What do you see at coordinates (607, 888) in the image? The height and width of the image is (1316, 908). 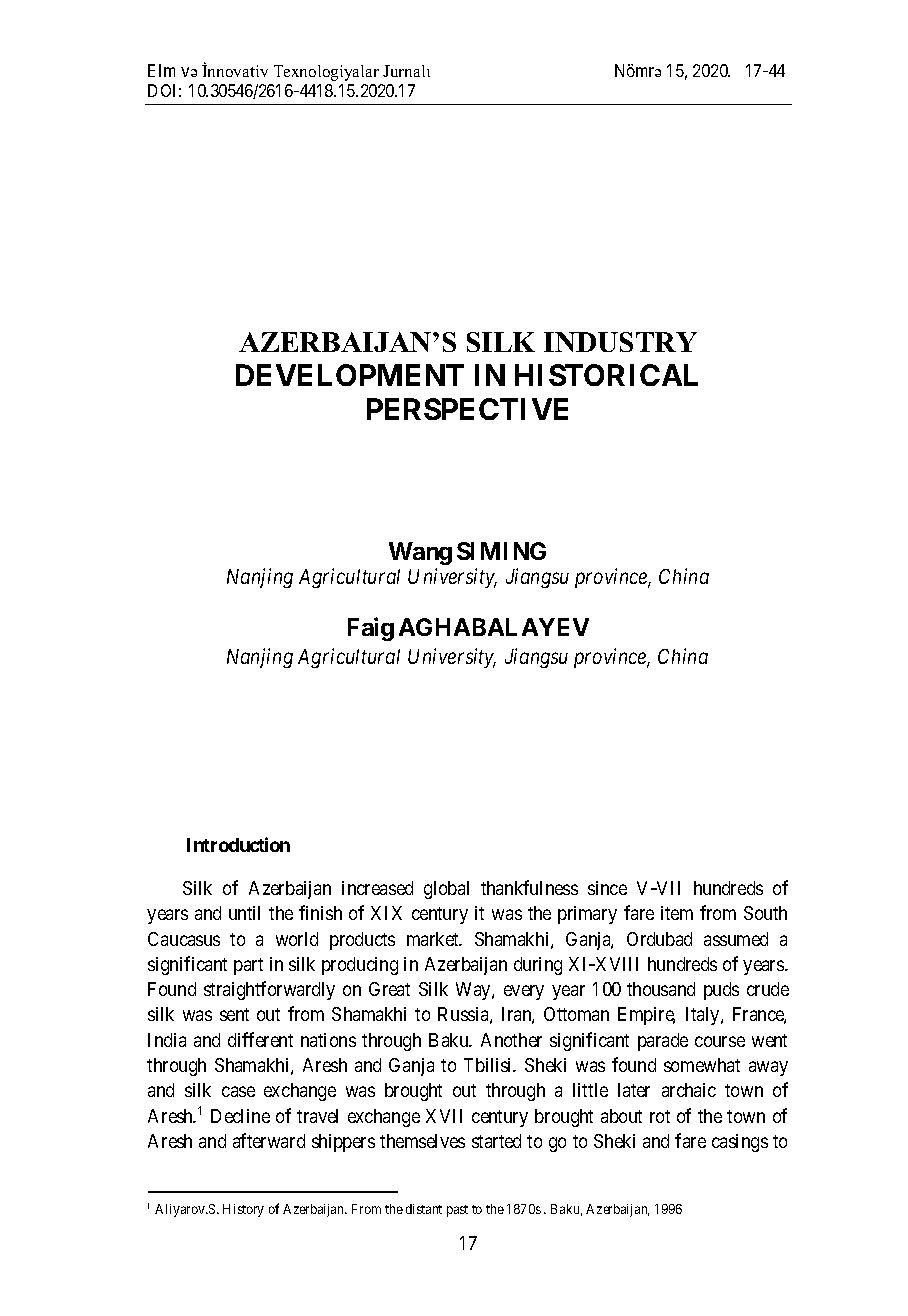 I see `since` at bounding box center [607, 888].
